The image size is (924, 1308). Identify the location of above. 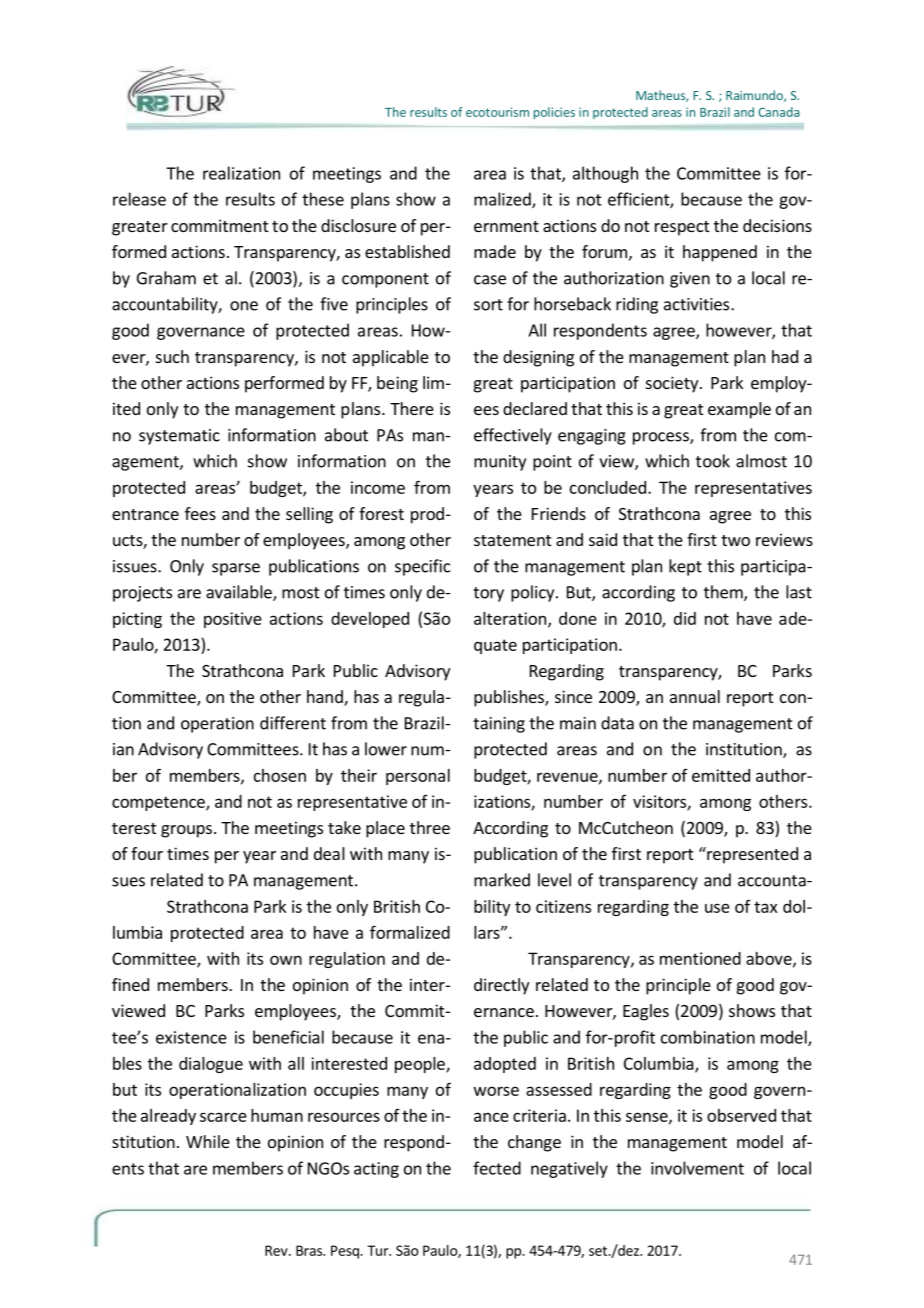
(770, 959).
